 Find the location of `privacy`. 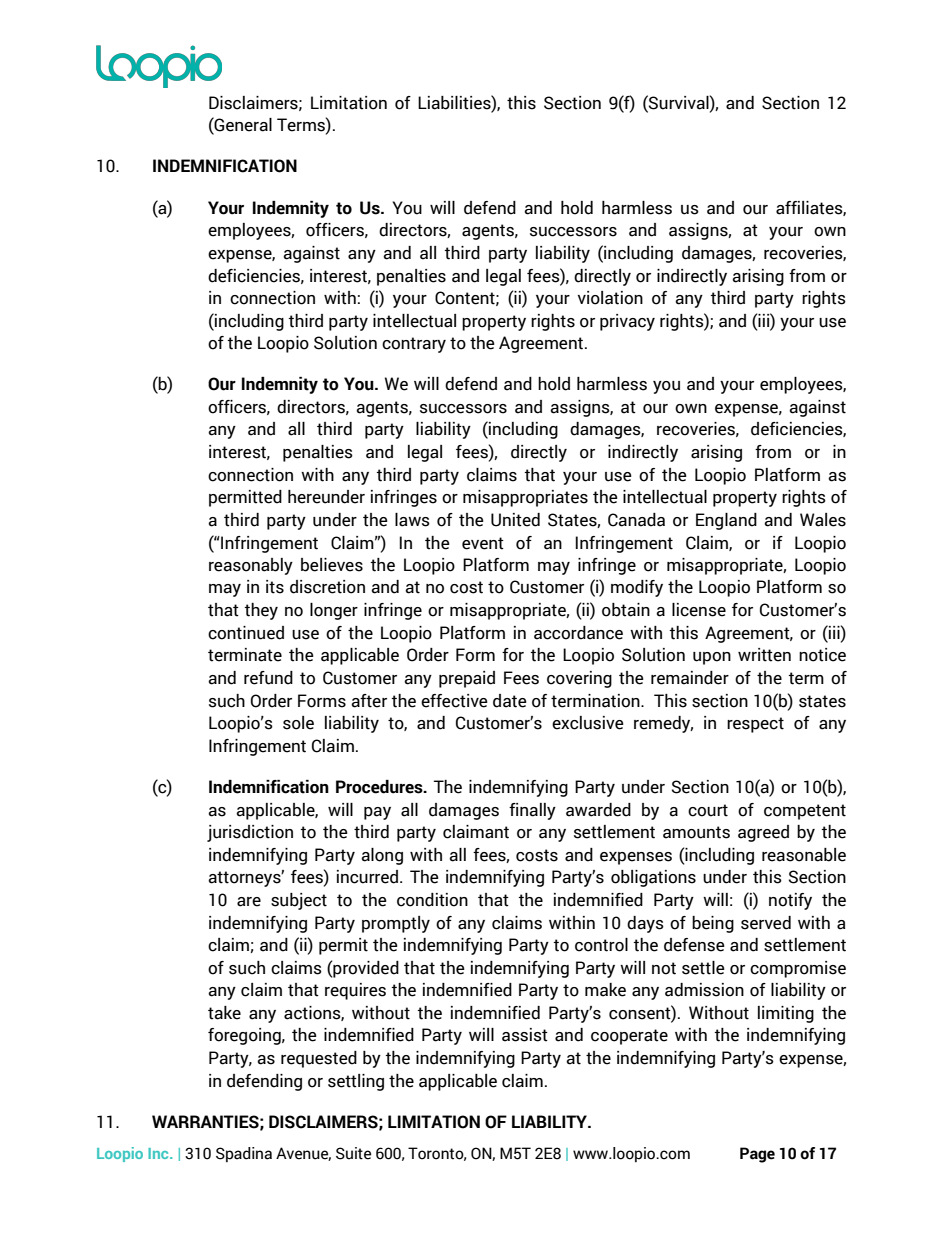

privacy is located at coordinates (627, 322).
